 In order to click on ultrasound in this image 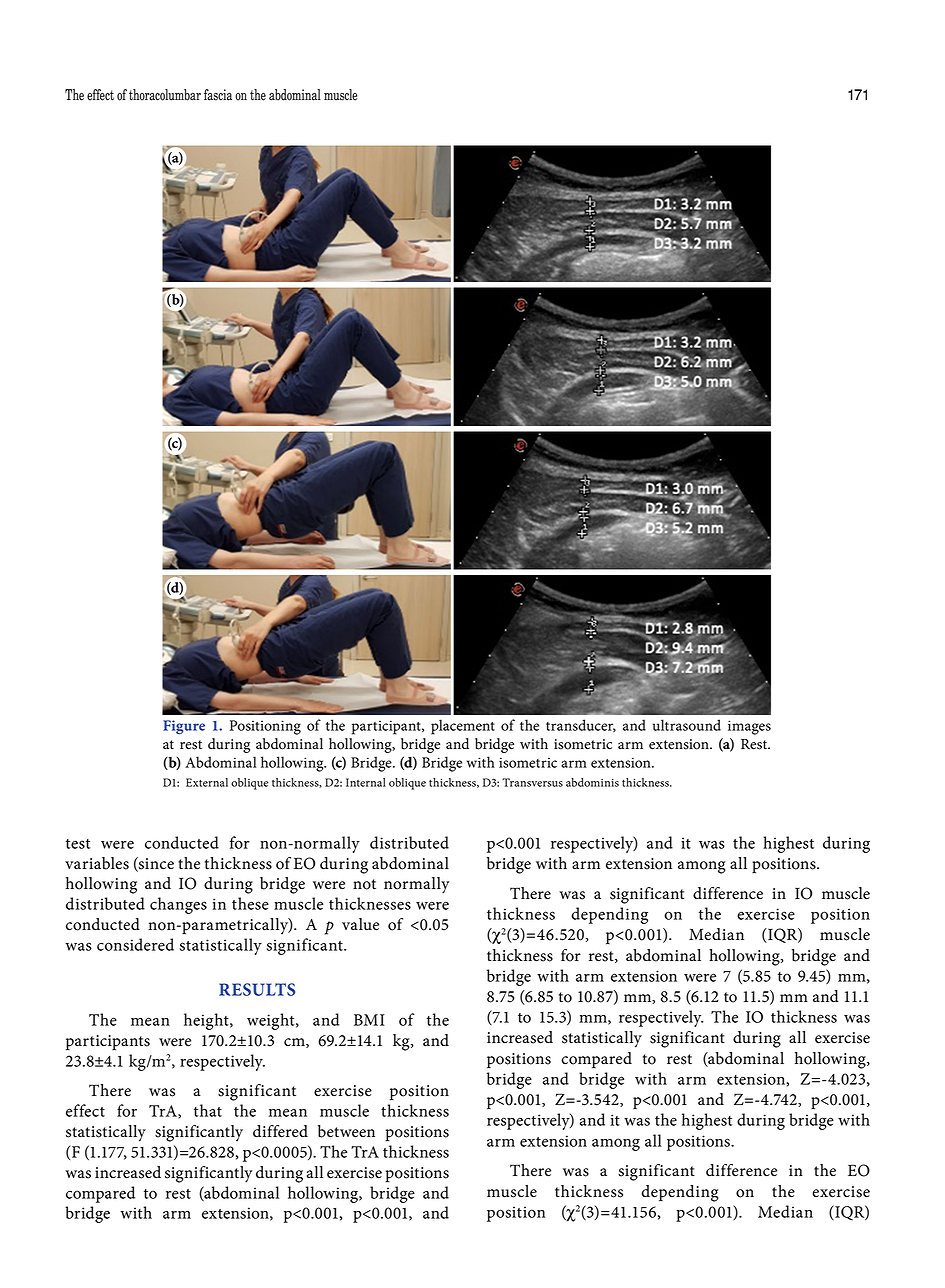, I will do `click(687, 725)`.
